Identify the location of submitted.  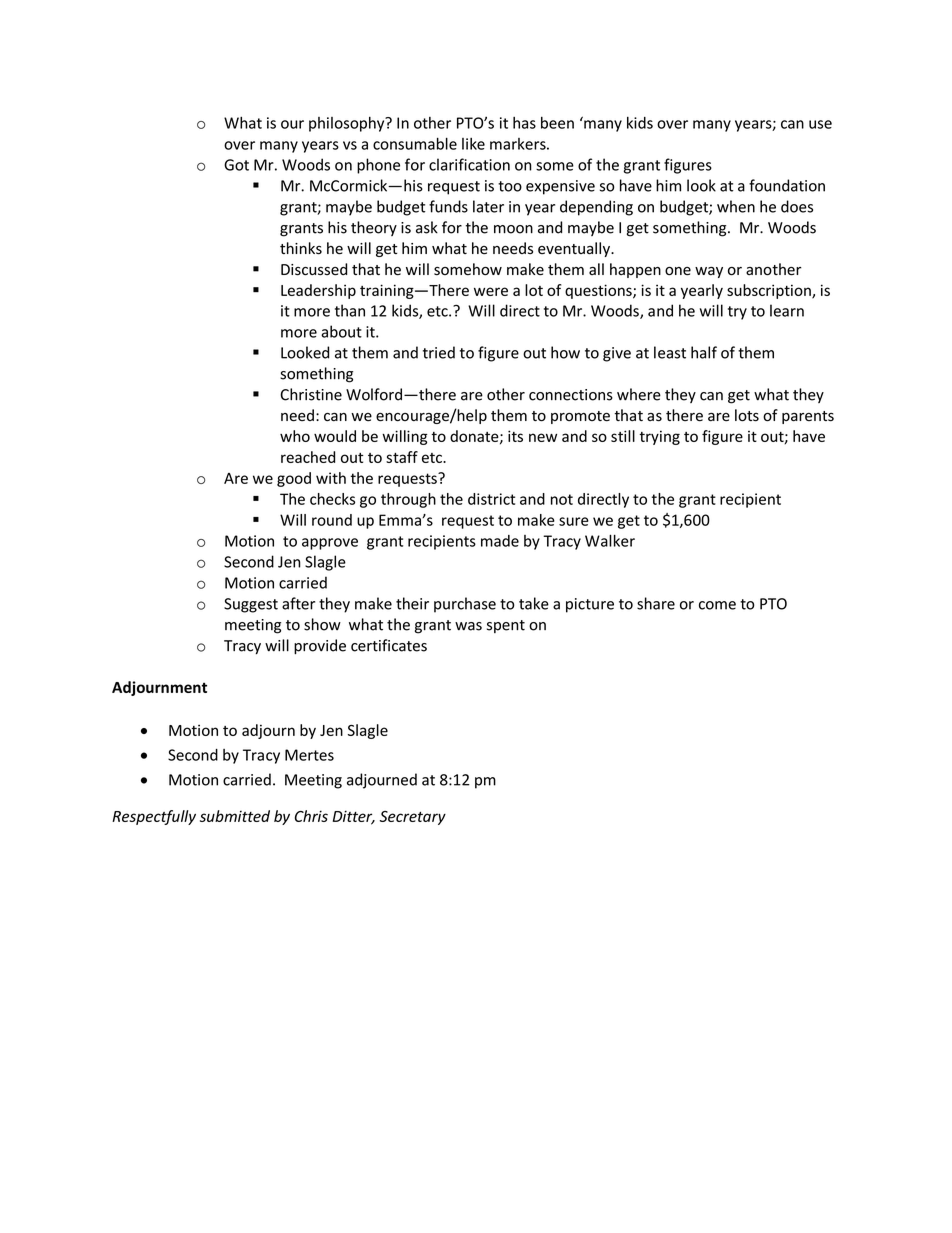
(235, 816).
